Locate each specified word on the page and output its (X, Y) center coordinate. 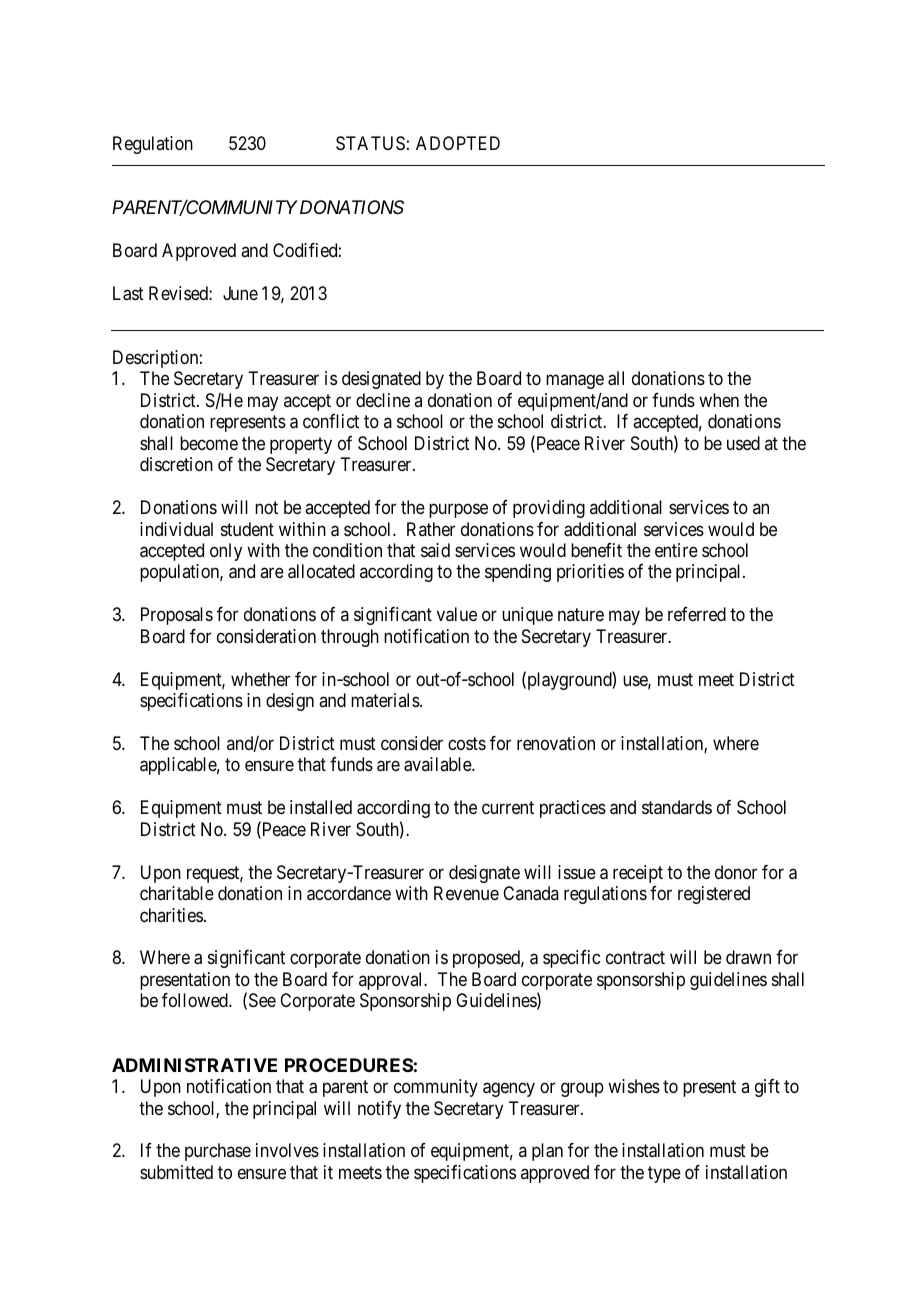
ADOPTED (458, 143)
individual (176, 529)
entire (676, 550)
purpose (458, 511)
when (719, 400)
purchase (218, 1152)
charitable (177, 893)
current (508, 808)
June (240, 293)
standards (677, 807)
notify (379, 1110)
